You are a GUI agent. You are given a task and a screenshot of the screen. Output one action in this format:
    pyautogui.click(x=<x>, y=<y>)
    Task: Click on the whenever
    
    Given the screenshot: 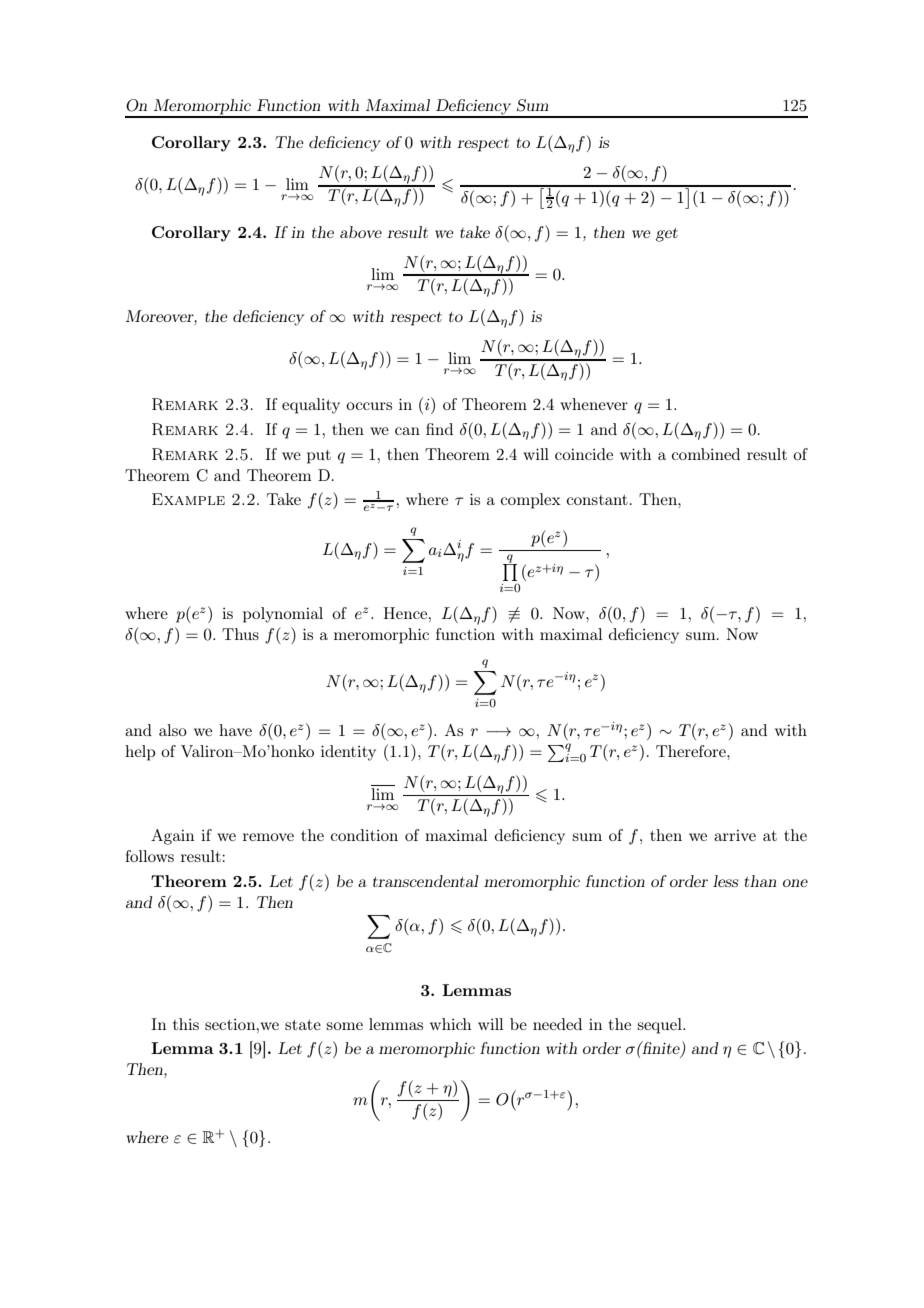 What is the action you would take?
    pyautogui.click(x=594, y=404)
